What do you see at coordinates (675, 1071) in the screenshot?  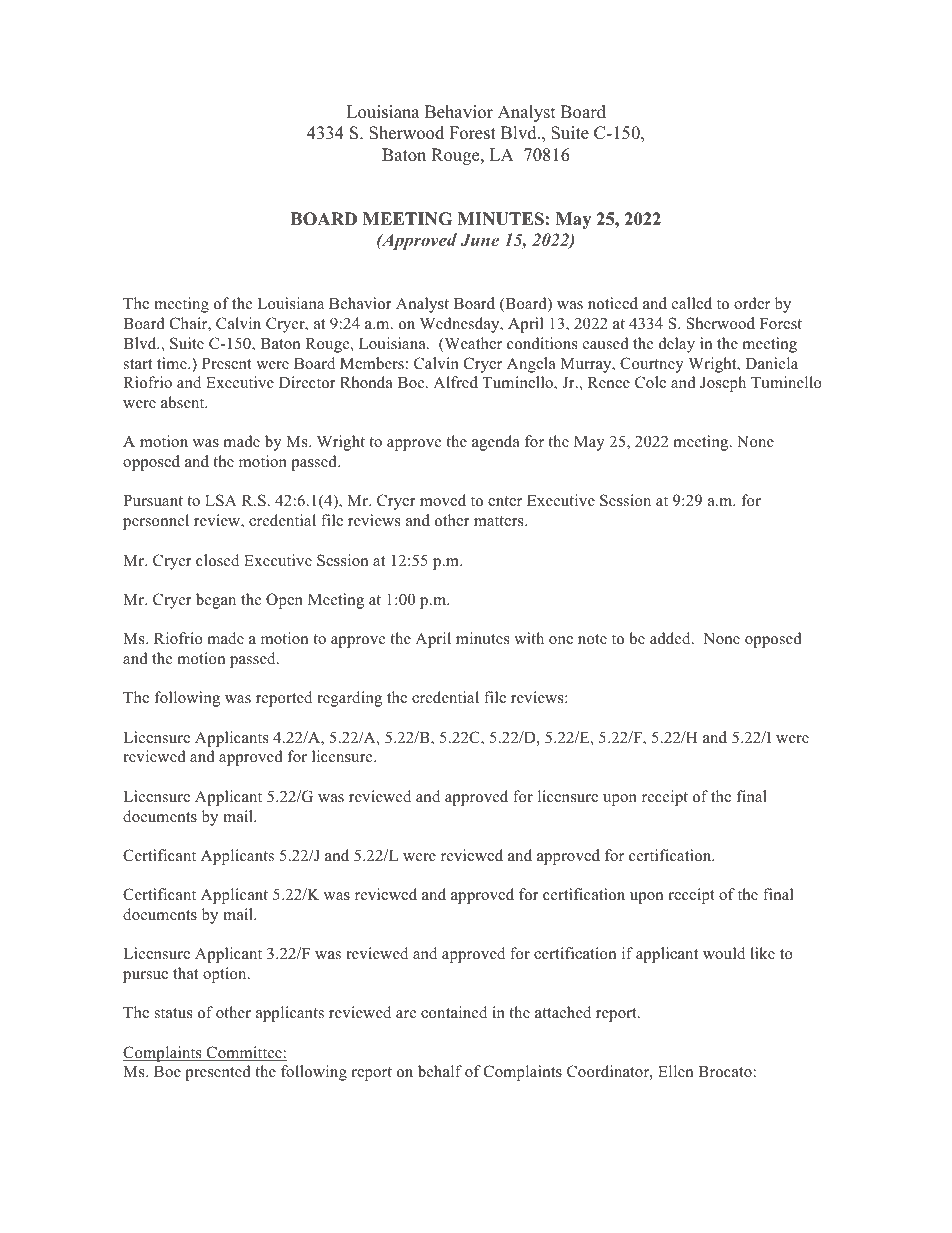 I see `Ellen` at bounding box center [675, 1071].
